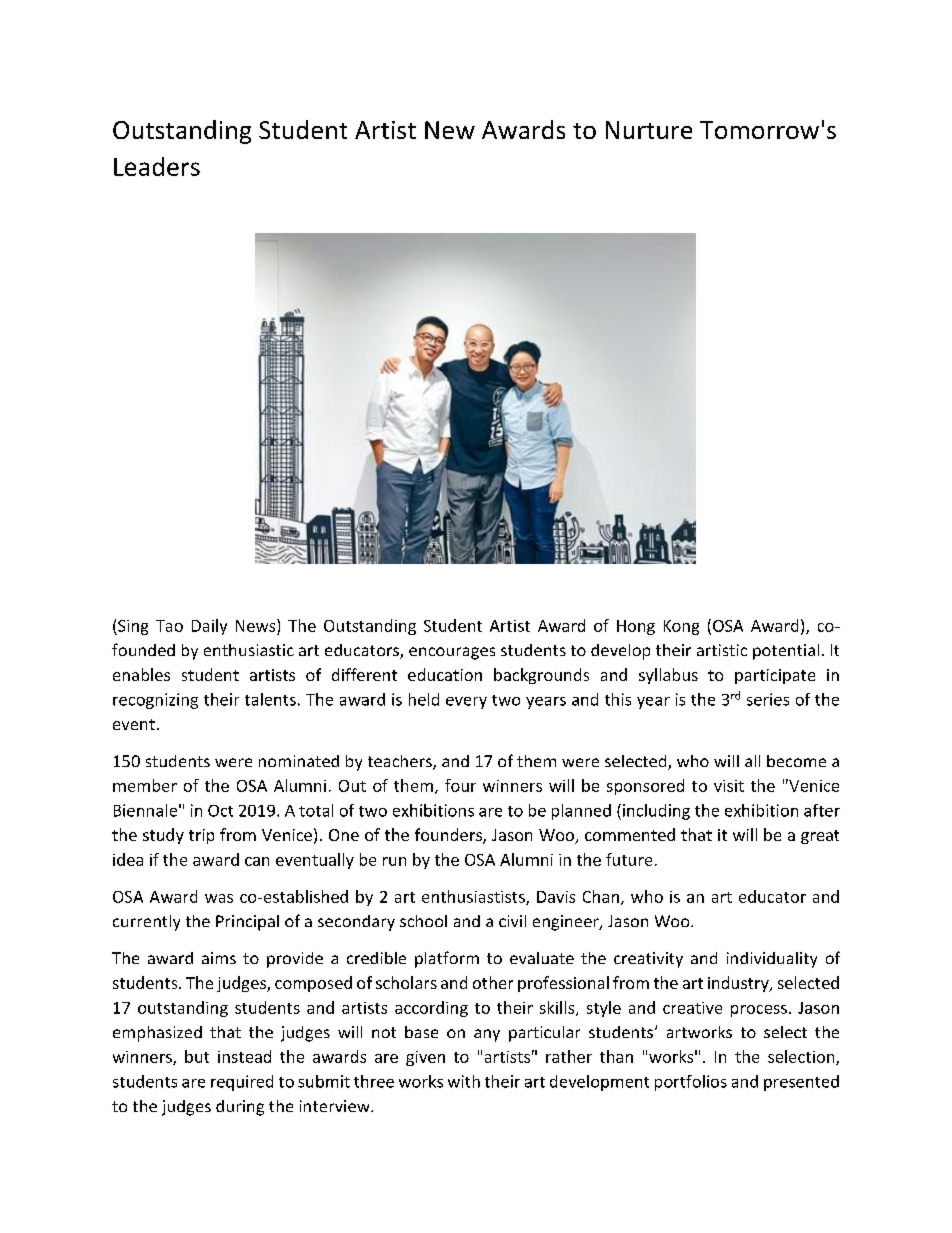 The width and height of the document is (952, 1233). I want to click on Leaders, so click(157, 166).
